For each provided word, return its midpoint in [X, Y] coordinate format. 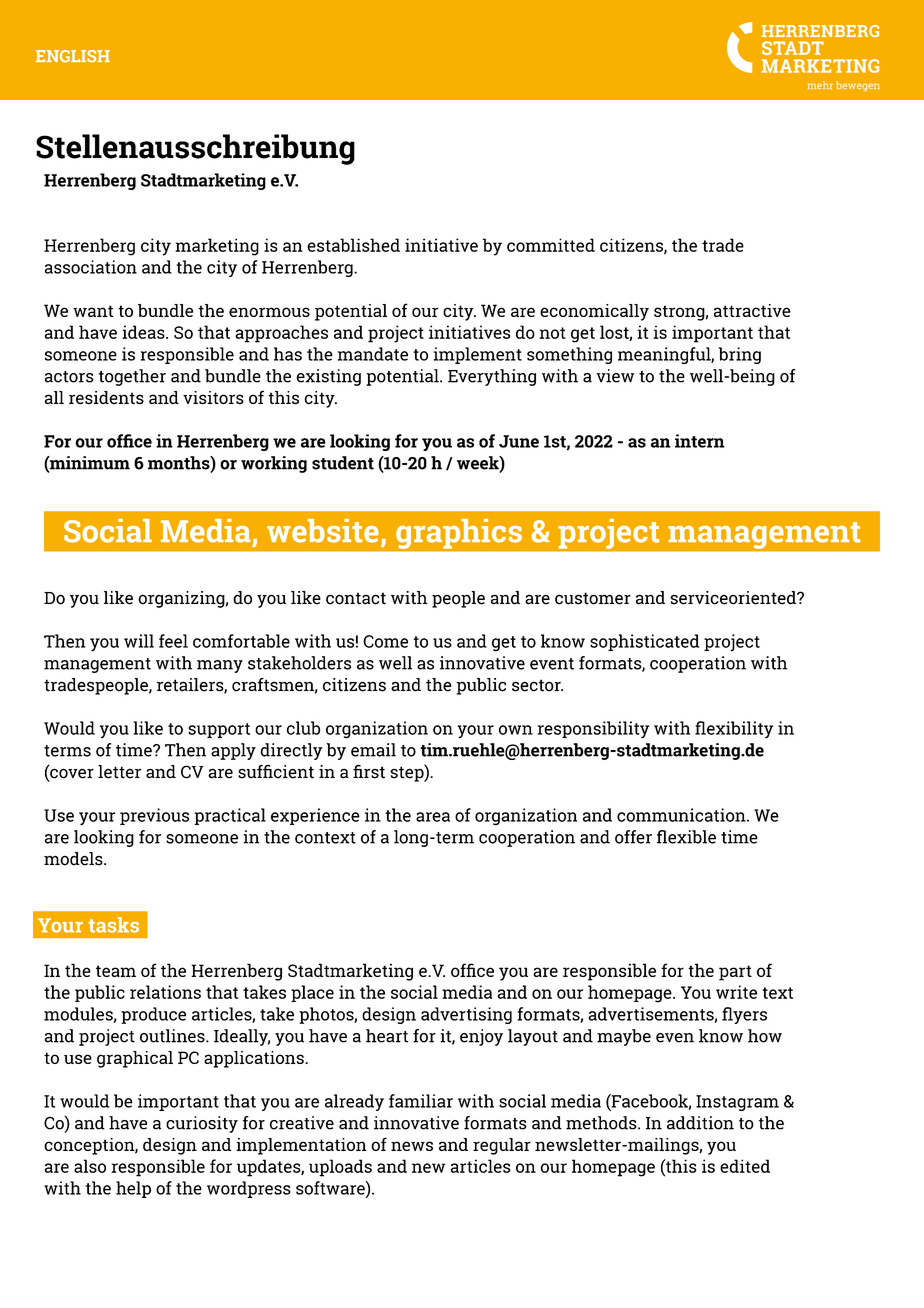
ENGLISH [73, 56]
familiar [421, 1101]
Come [385, 641]
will [139, 641]
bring [740, 355]
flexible [686, 837]
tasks [113, 925]
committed [551, 245]
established [353, 245]
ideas [144, 332]
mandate [373, 354]
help [133, 1189]
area [433, 817]
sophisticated [644, 642]
